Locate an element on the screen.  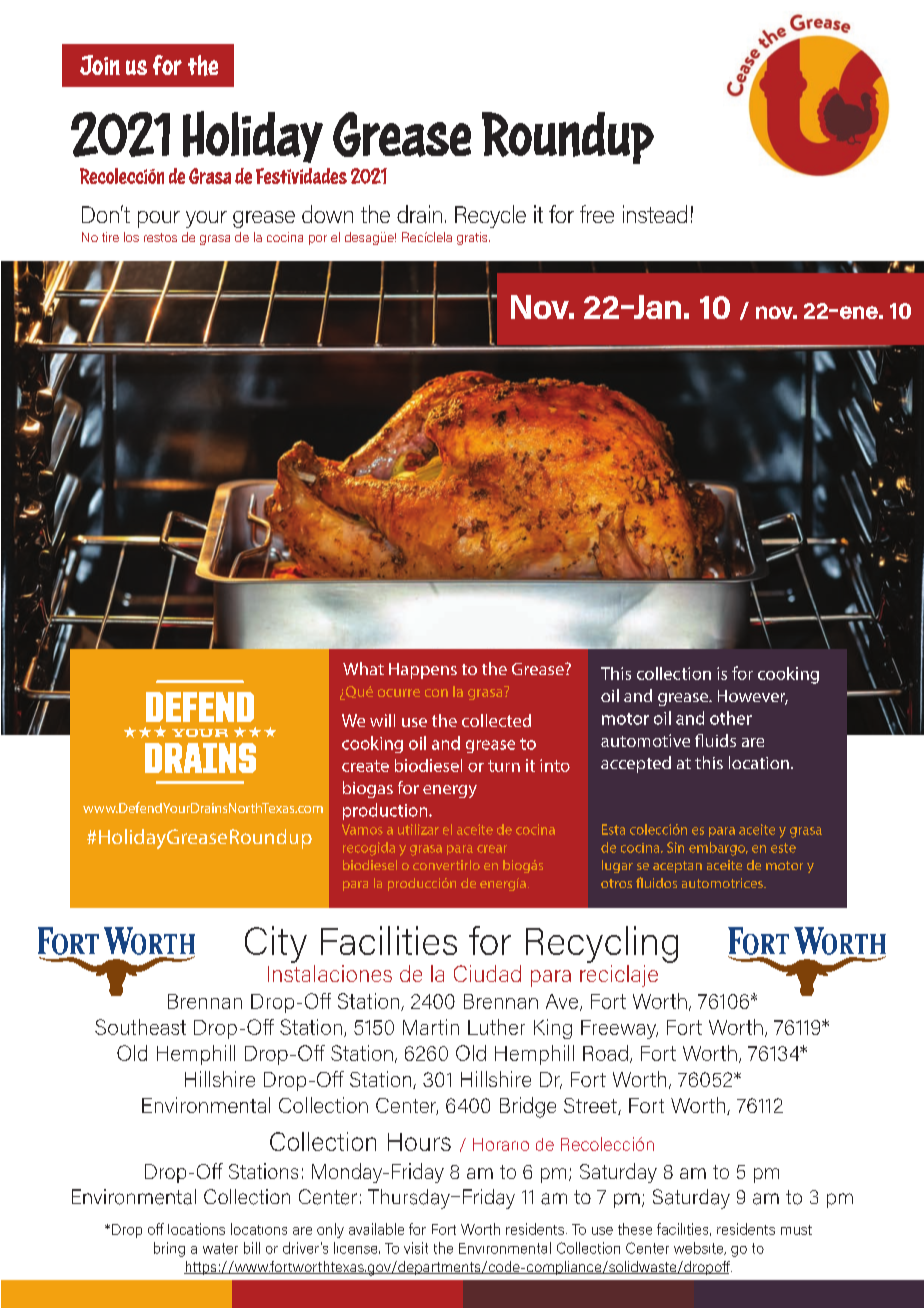
Happens is located at coordinates (423, 671).
